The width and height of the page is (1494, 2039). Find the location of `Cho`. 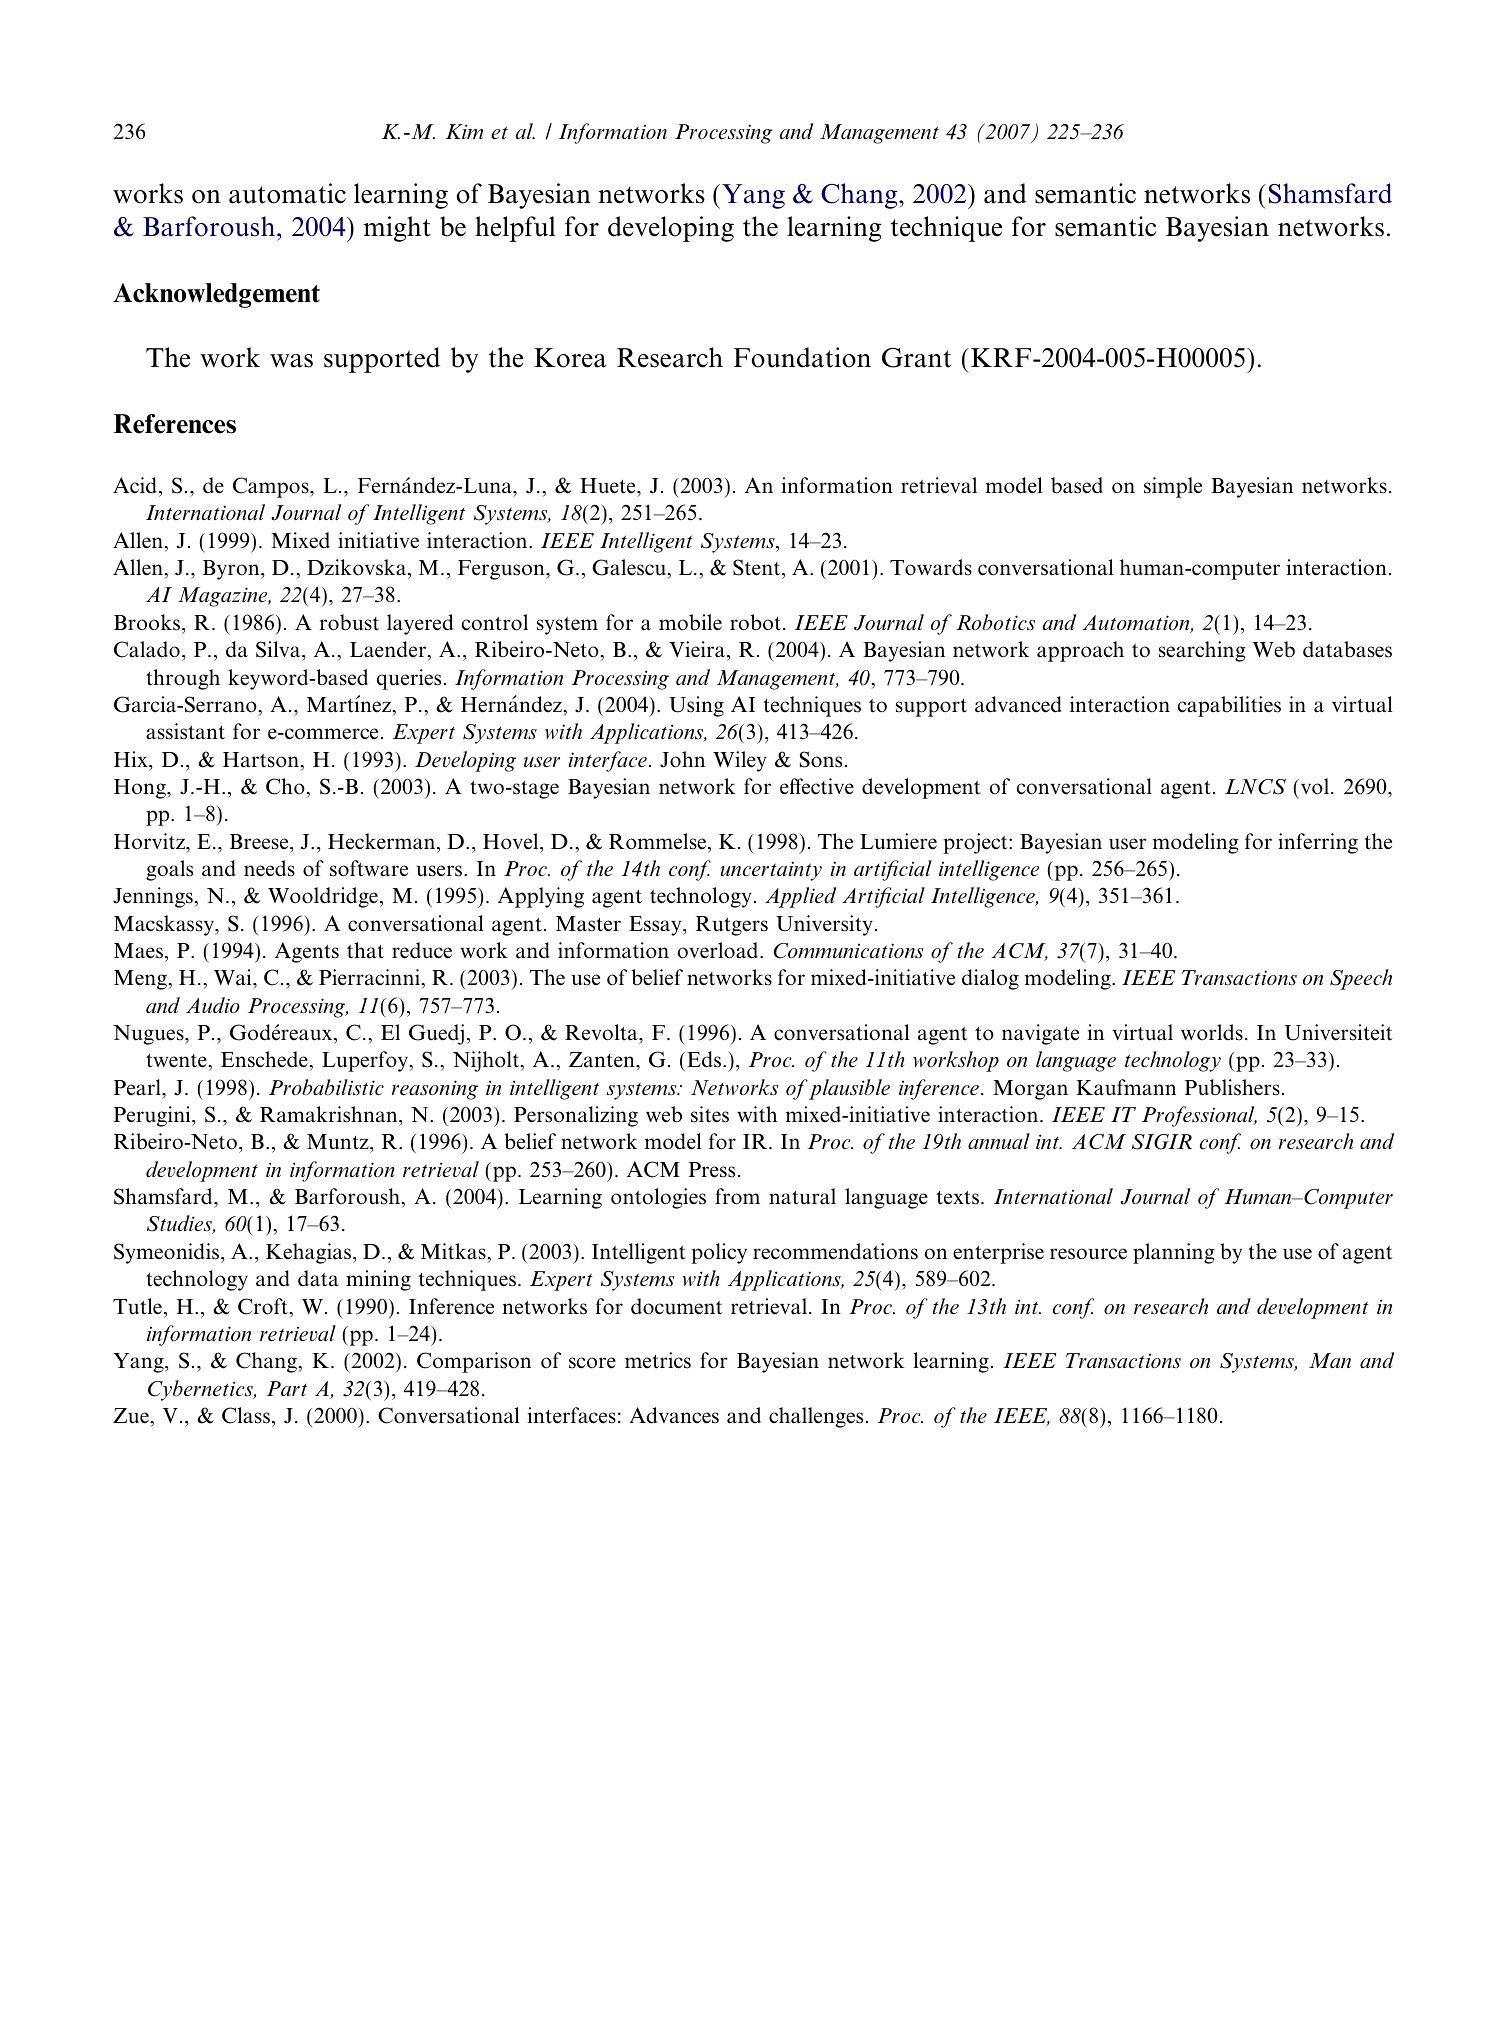

Cho is located at coordinates (286, 786).
